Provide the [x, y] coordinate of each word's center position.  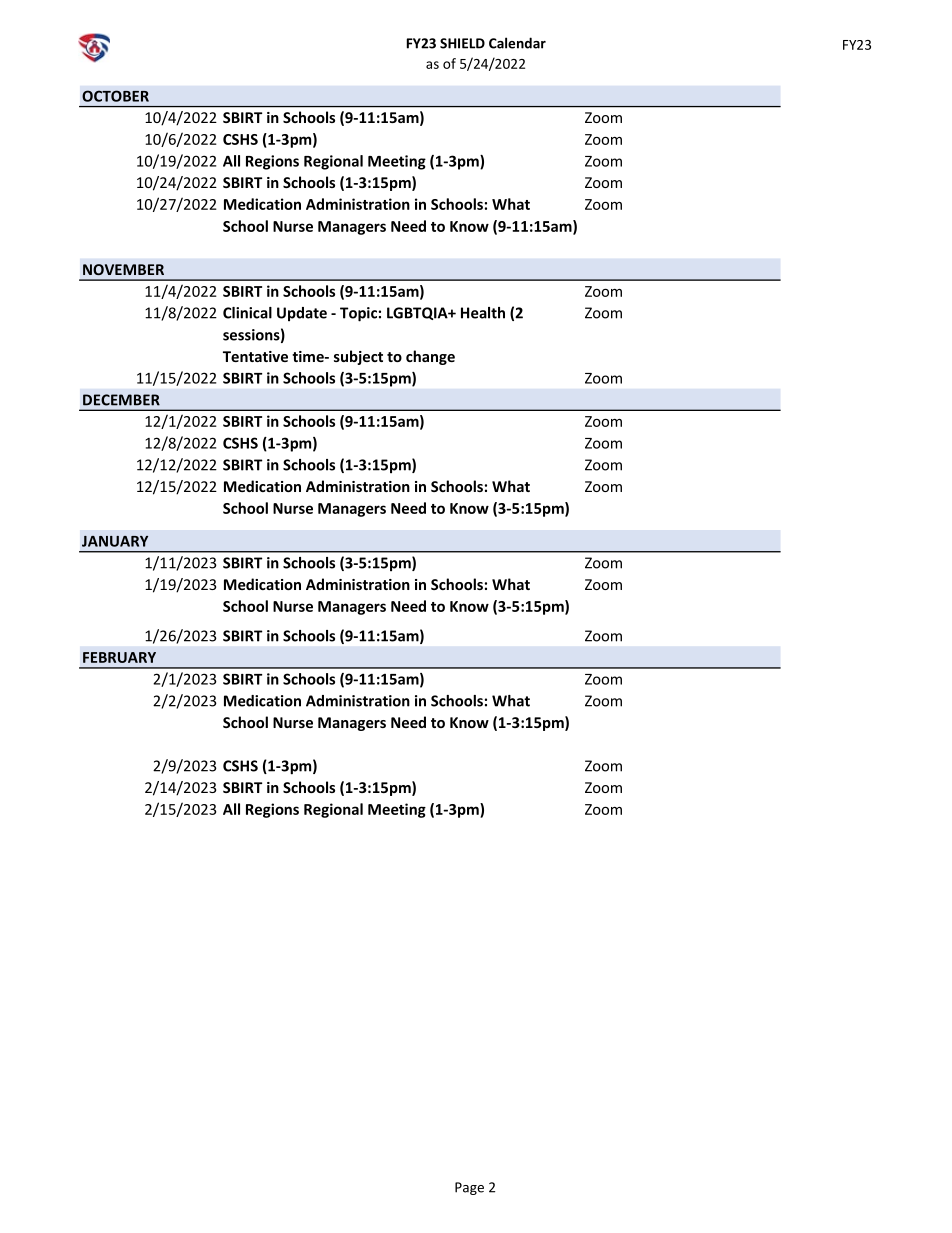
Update [302, 314]
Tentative [255, 356]
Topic [358, 314]
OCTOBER [115, 96]
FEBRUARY [119, 657]
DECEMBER [121, 400]
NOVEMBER [123, 269]
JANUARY [115, 541]
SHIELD [462, 43]
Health [483, 313]
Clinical [247, 313]
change [430, 357]
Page [469, 1188]
